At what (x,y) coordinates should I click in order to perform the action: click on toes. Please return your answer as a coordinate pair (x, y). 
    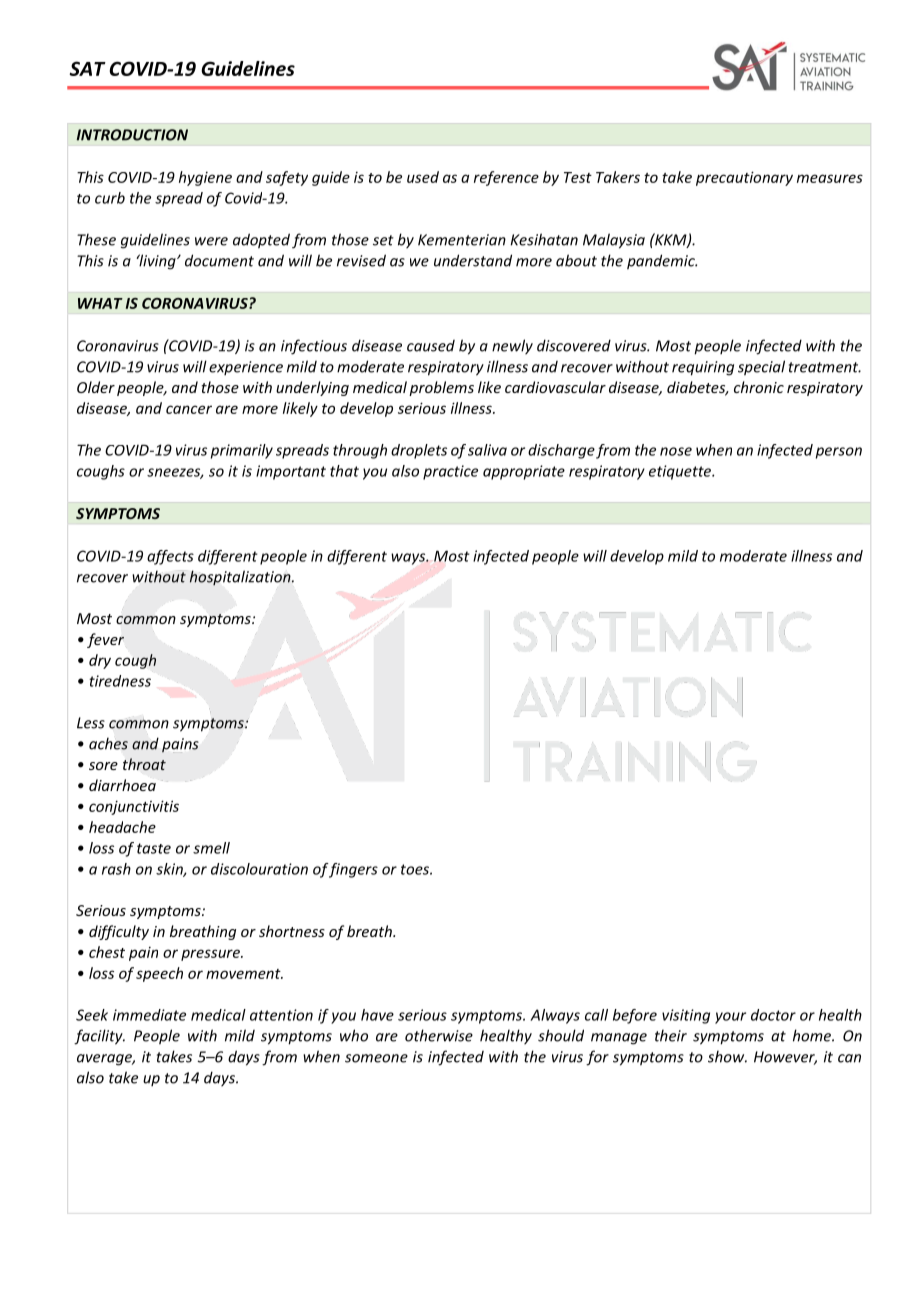
    Looking at the image, I should click on (416, 869).
